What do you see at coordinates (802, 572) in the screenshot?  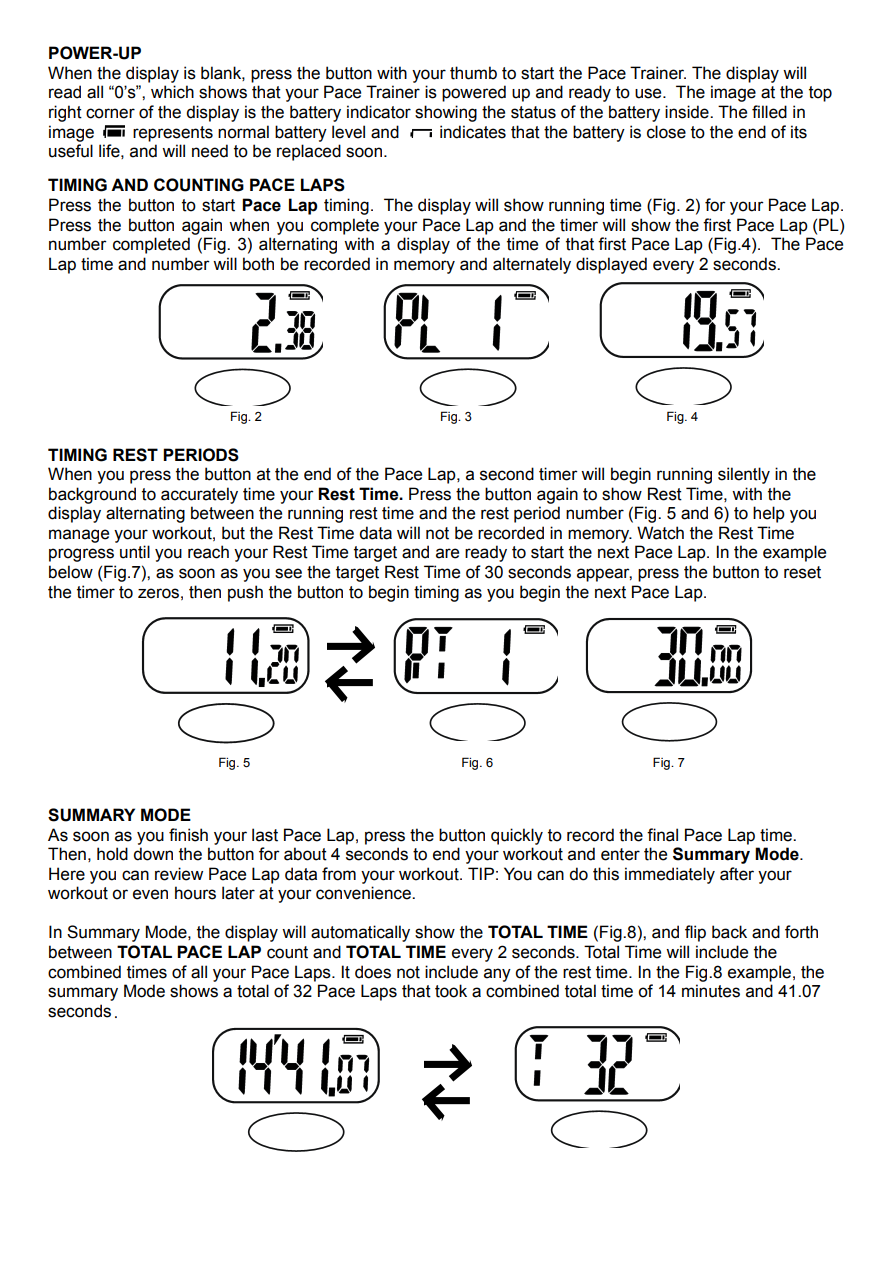 I see `reset` at bounding box center [802, 572].
